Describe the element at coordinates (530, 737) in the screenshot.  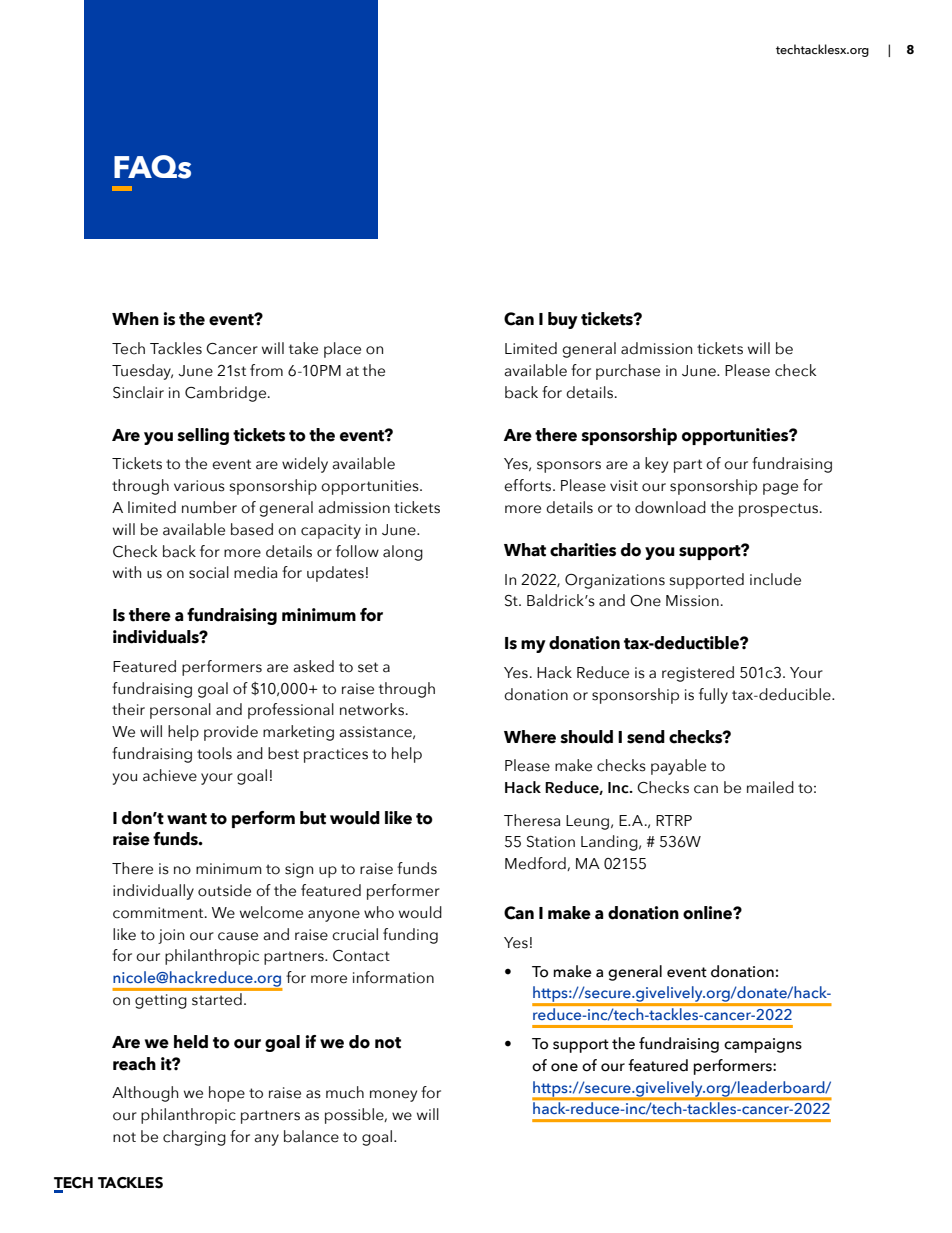
I see `Where` at that location.
